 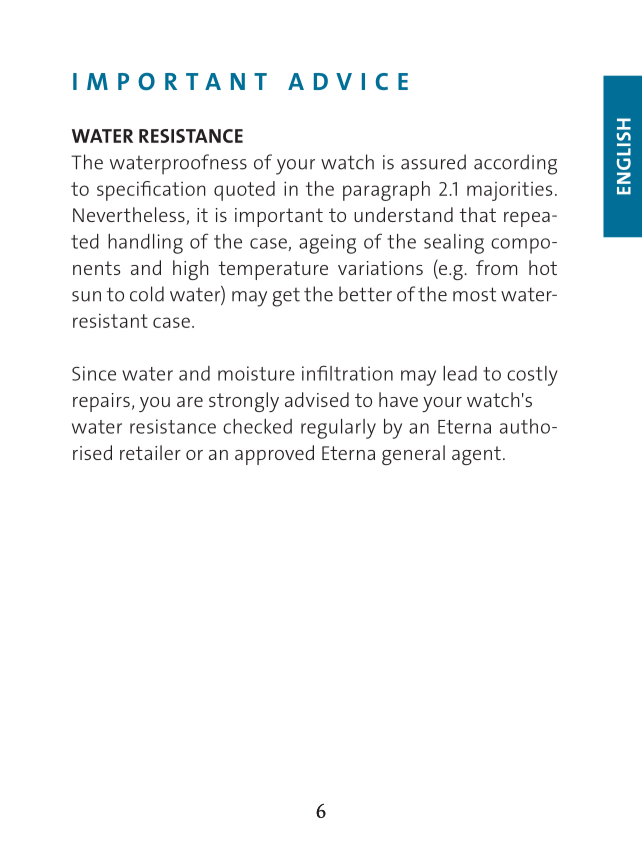 What do you see at coordinates (433, 162) in the screenshot?
I see `assured` at bounding box center [433, 162].
